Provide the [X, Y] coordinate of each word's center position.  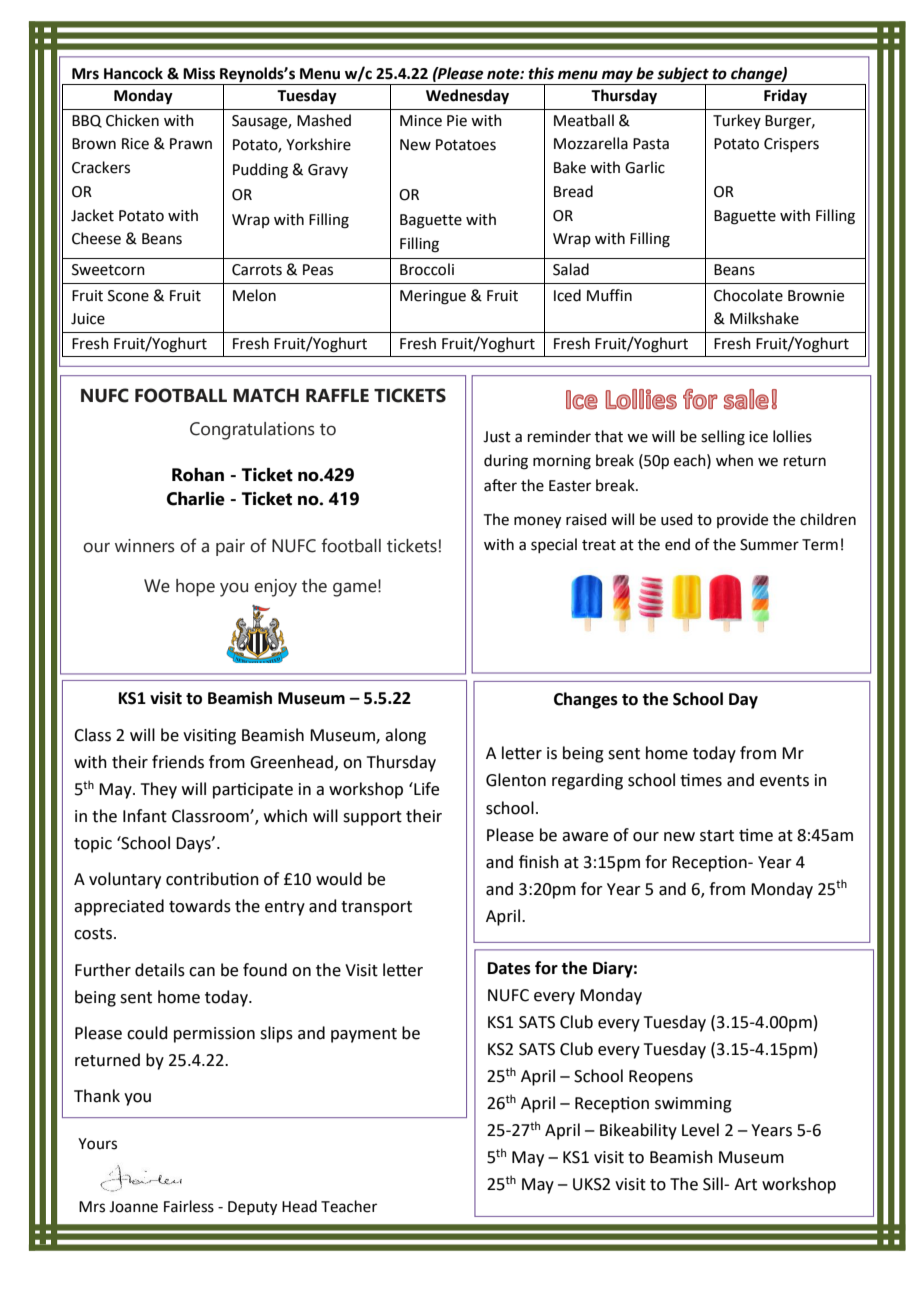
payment [364, 1035]
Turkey [737, 121]
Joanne [133, 1207]
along [405, 736]
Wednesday [467, 97]
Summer [769, 545]
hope [195, 587]
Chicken [132, 120]
